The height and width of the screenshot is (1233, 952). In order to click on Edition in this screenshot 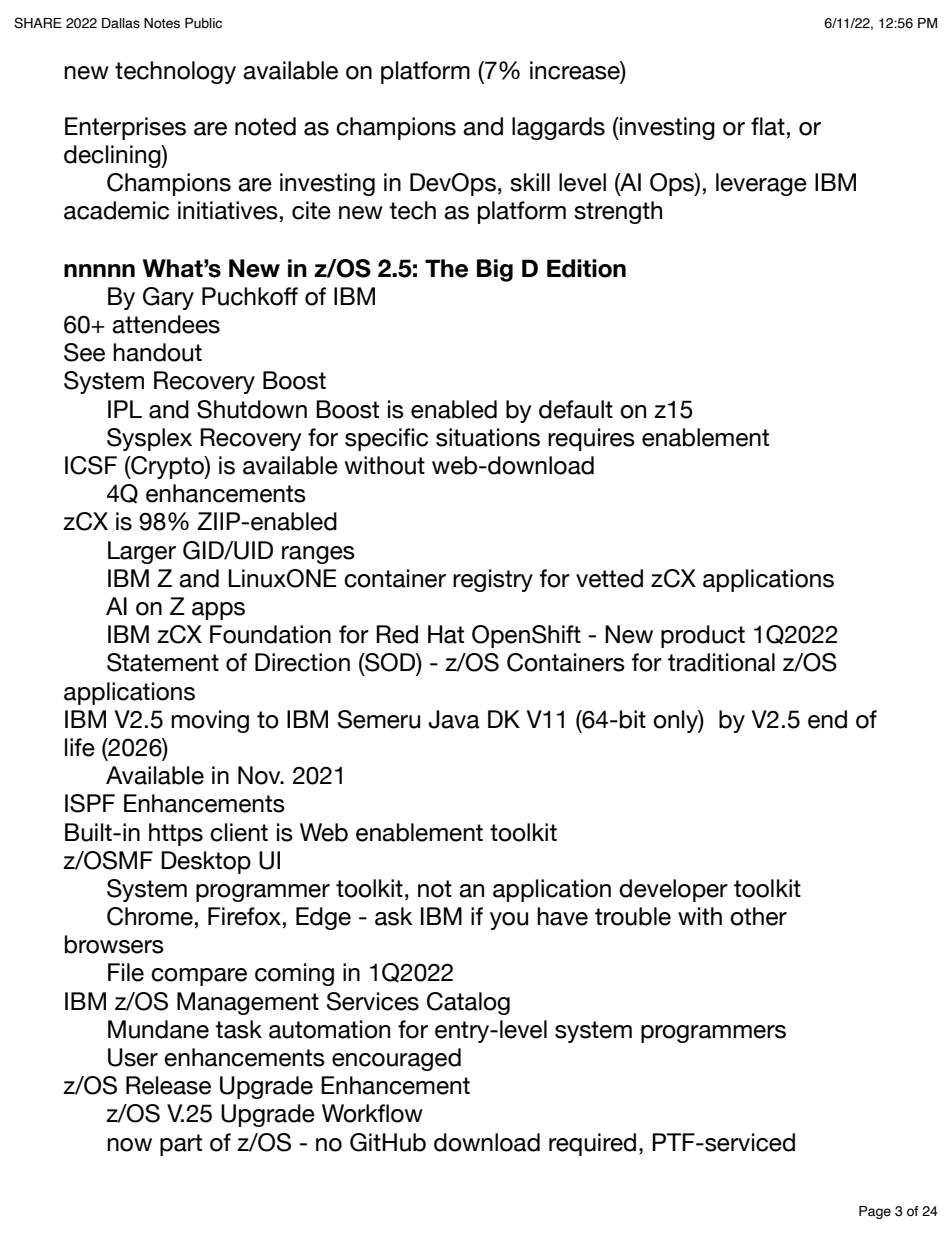, I will do `click(586, 268)`.
